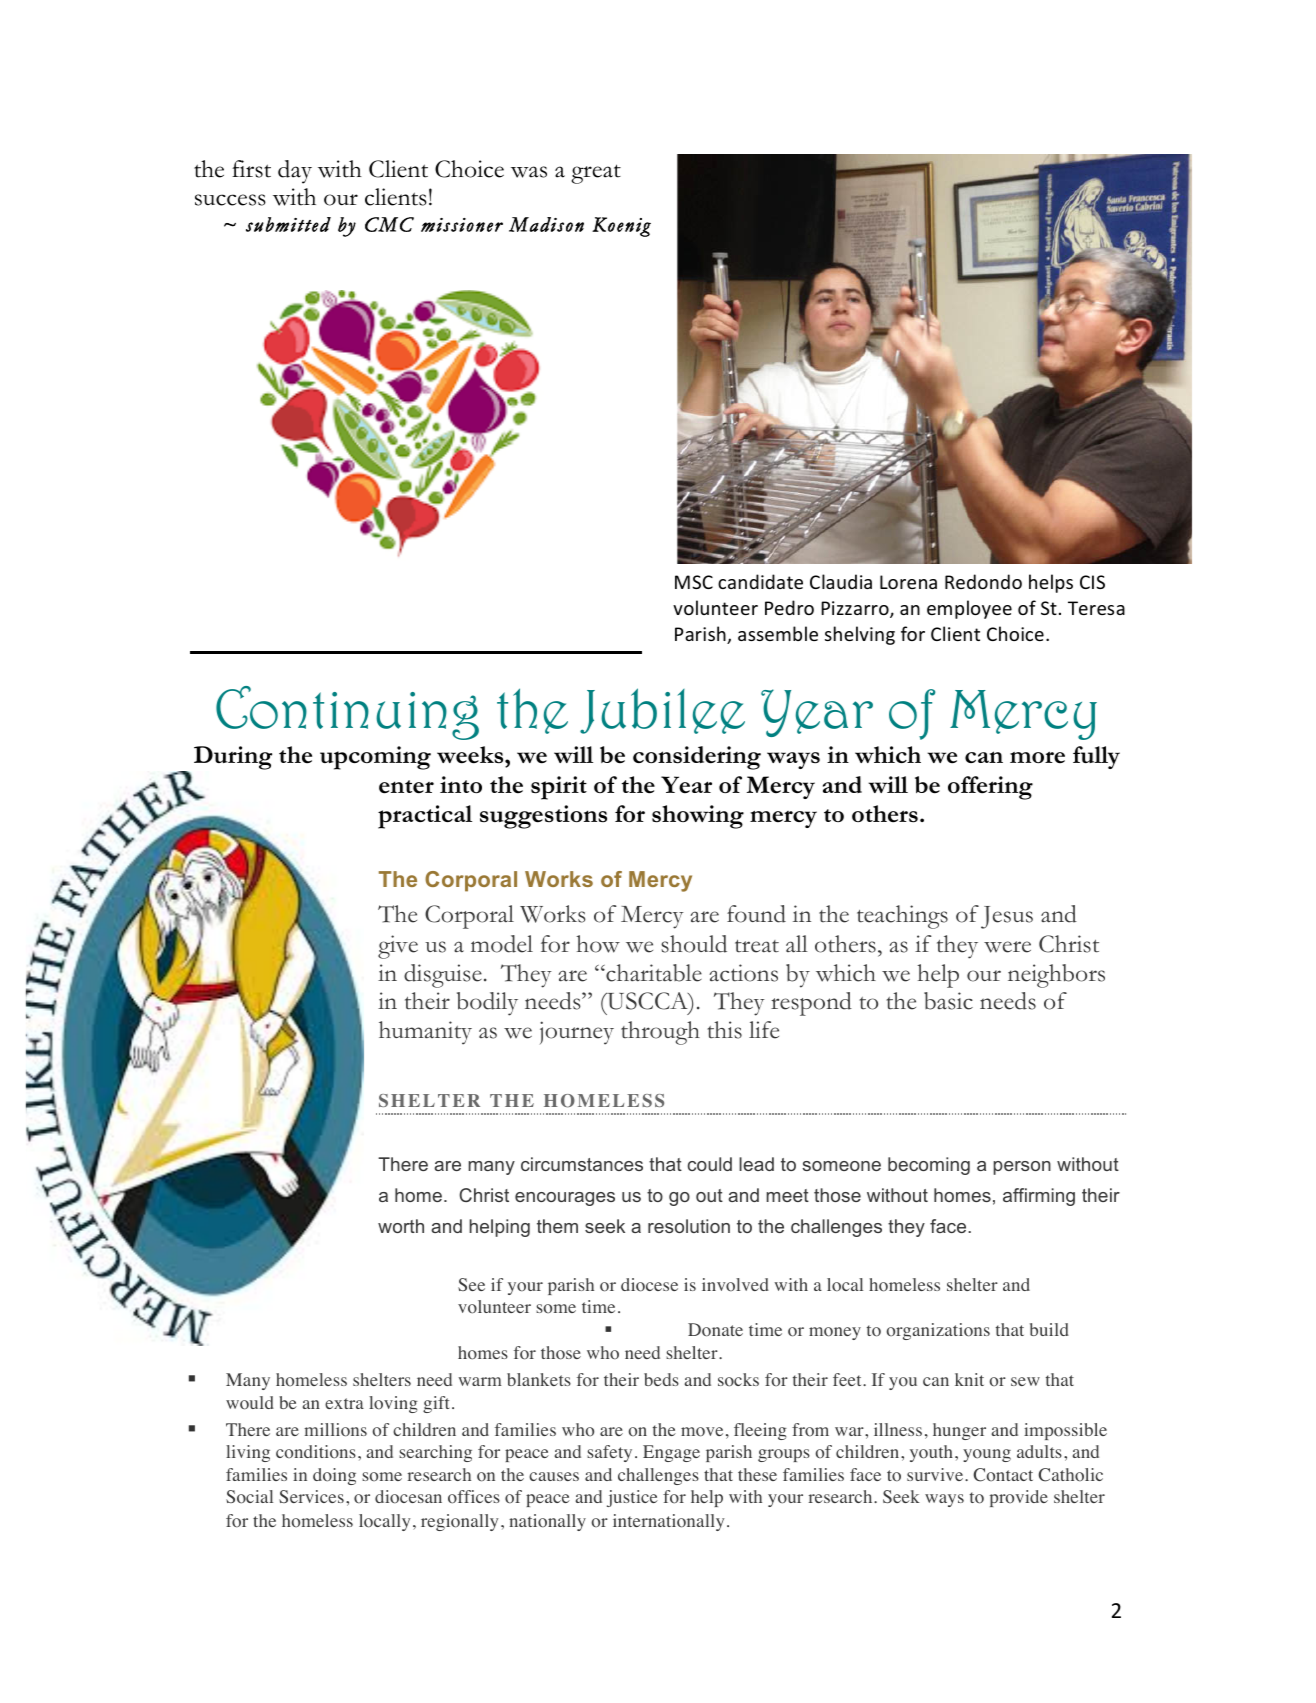  I want to click on Jubilee, so click(662, 711).
